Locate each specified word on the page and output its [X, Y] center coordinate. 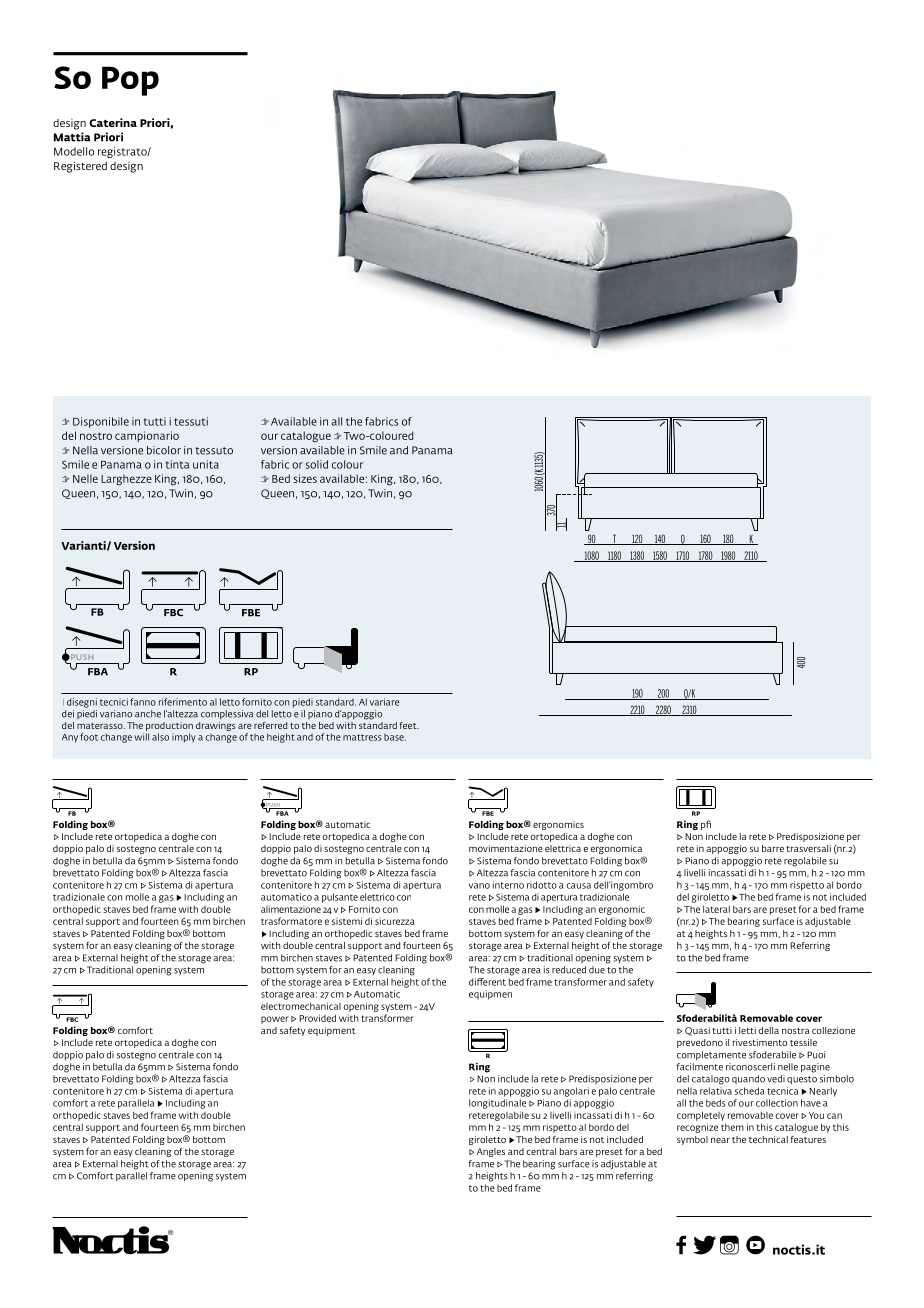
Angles [491, 1152]
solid [317, 464]
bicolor [164, 450]
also [160, 737]
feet [409, 725]
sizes [305, 478]
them [732, 1127]
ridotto [542, 885]
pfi [706, 825]
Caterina [113, 122]
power [275, 1020]
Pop [130, 81]
